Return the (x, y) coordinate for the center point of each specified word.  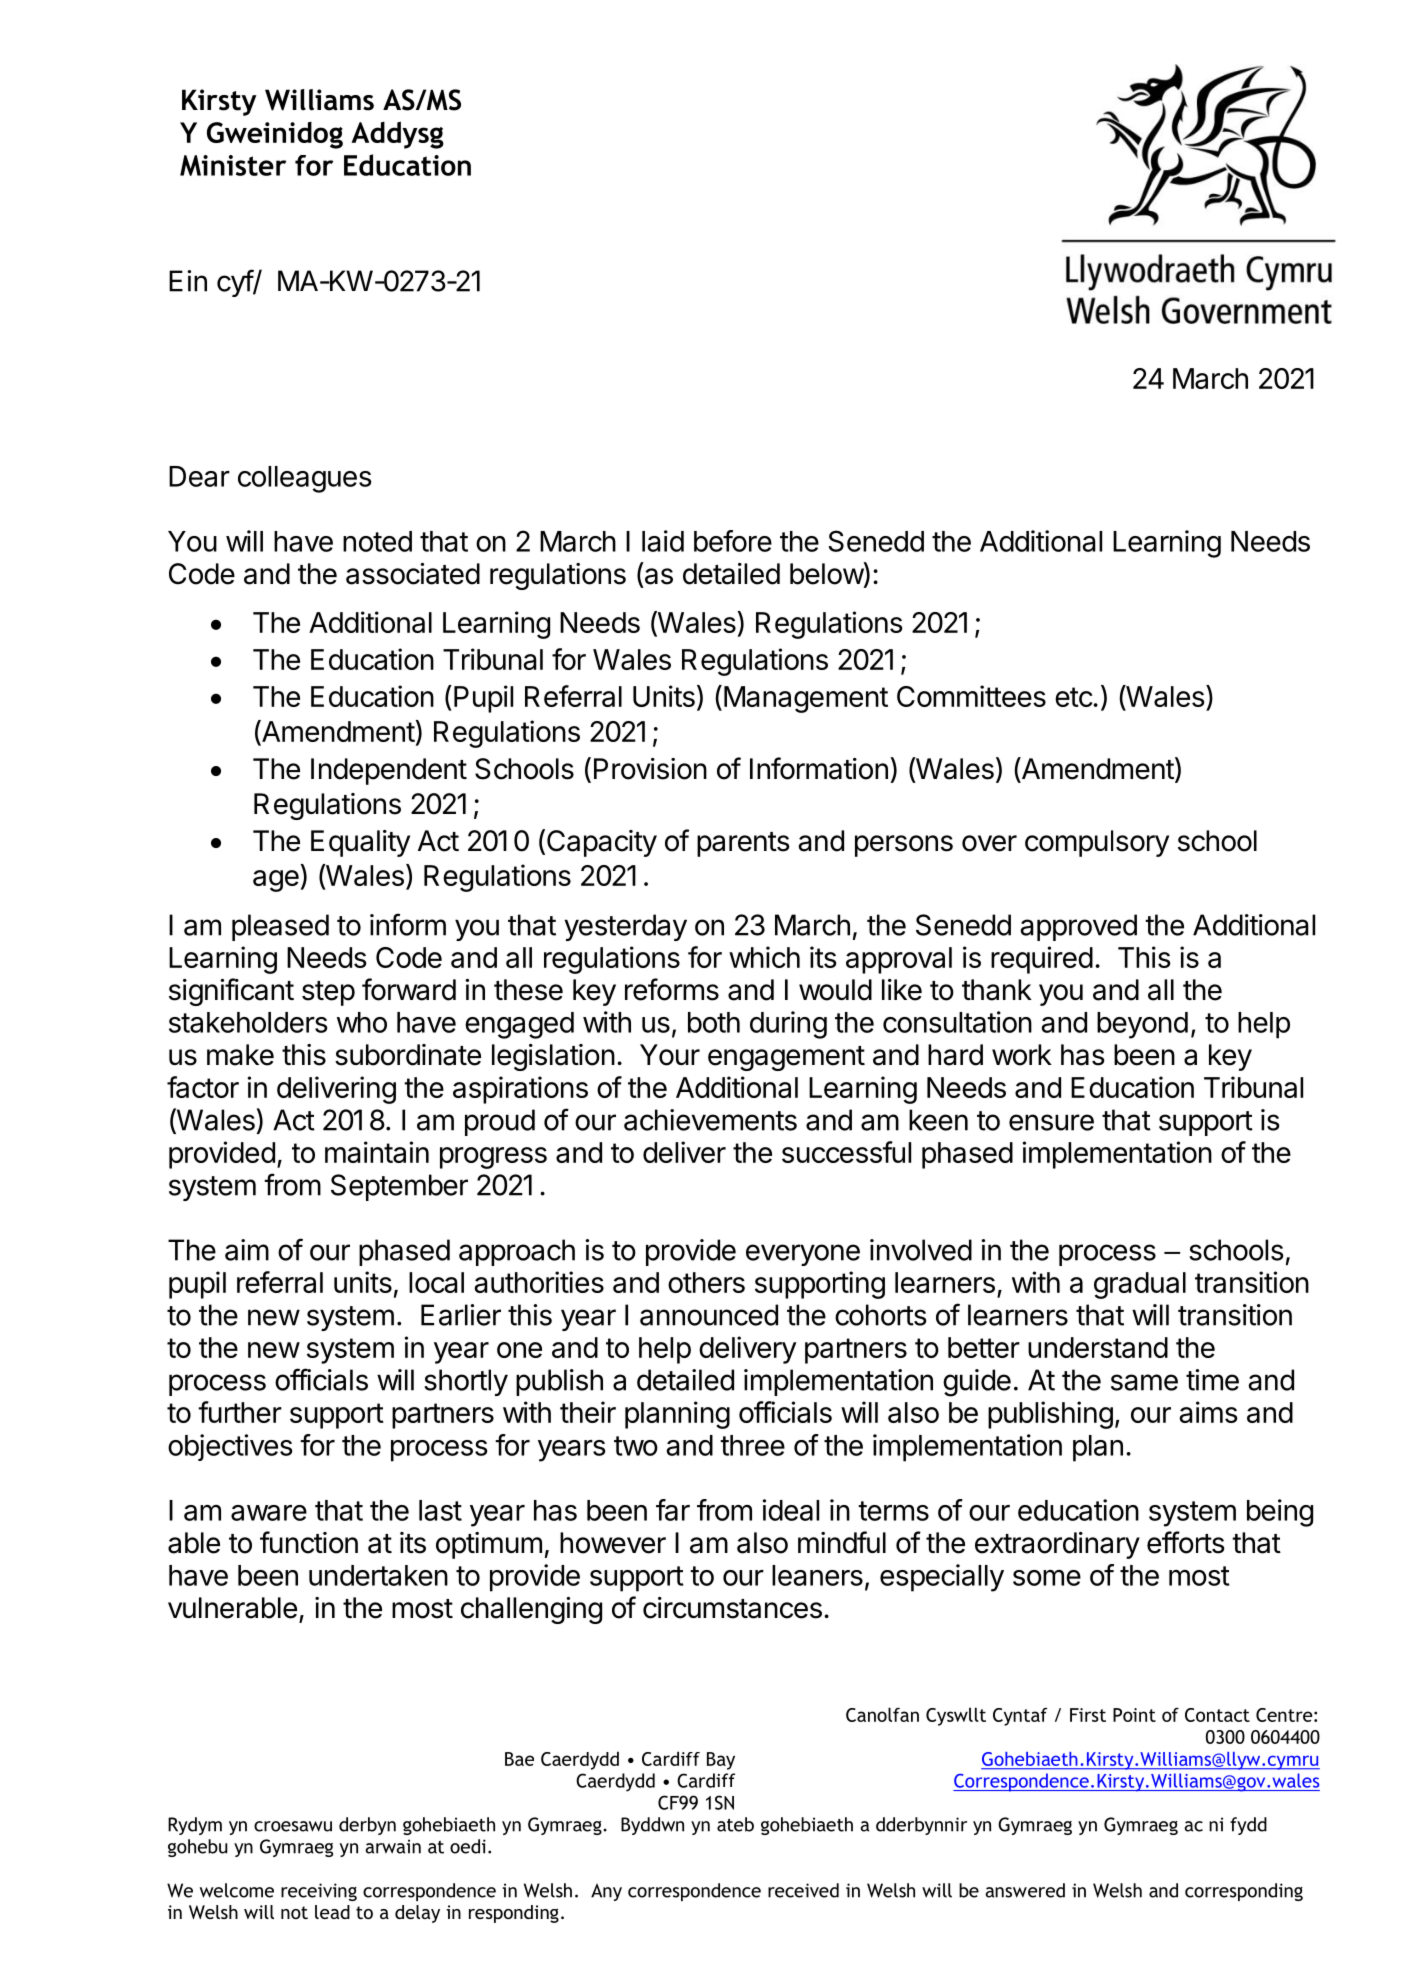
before (733, 541)
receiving (319, 1892)
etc (1074, 697)
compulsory (1097, 843)
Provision (650, 769)
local (436, 1282)
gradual (1140, 1285)
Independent (389, 771)
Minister (233, 165)
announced (709, 1315)
